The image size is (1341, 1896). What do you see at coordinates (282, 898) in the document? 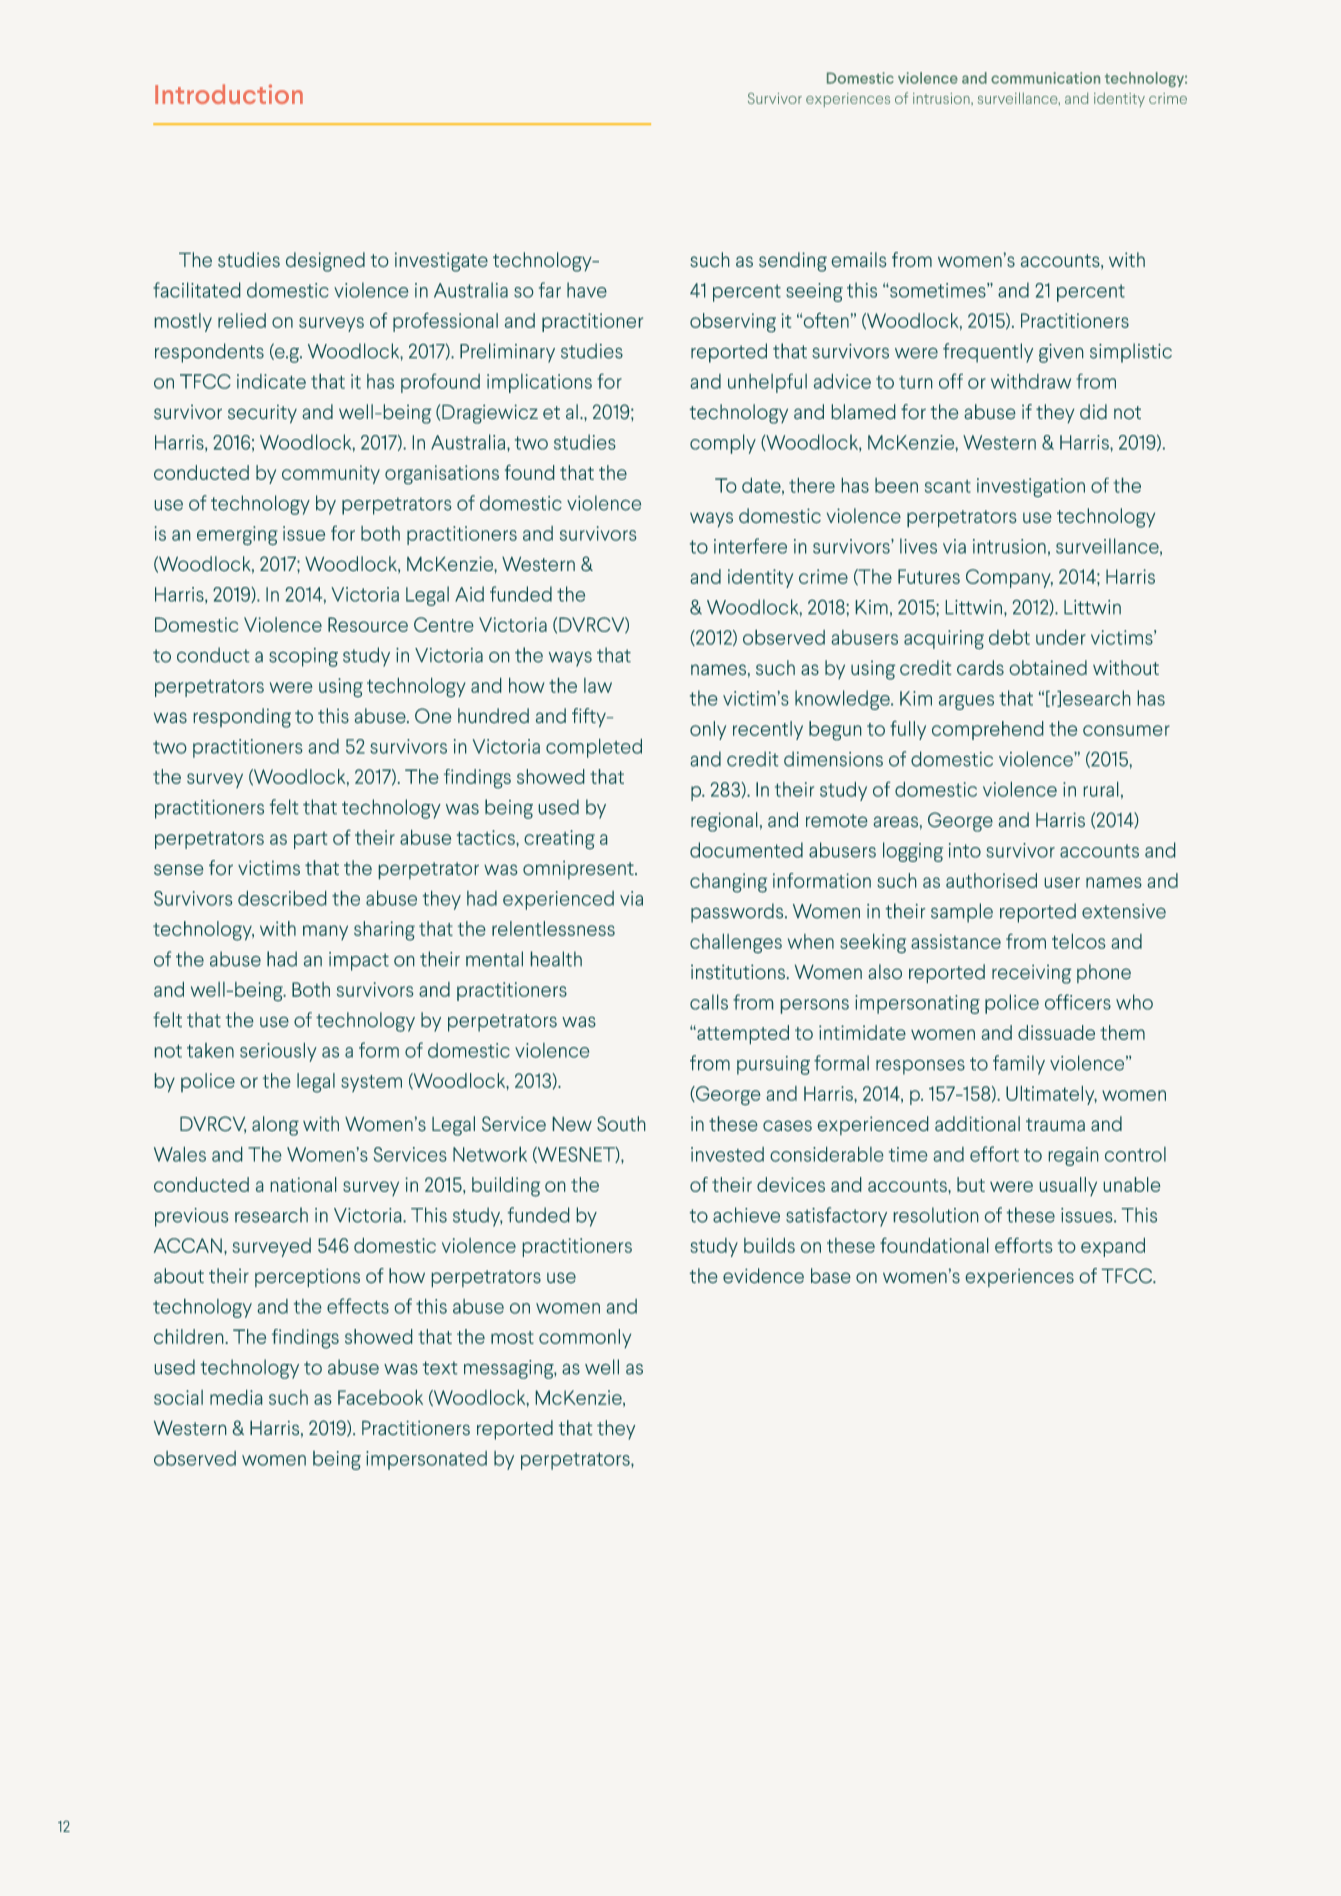
I see `described` at bounding box center [282, 898].
